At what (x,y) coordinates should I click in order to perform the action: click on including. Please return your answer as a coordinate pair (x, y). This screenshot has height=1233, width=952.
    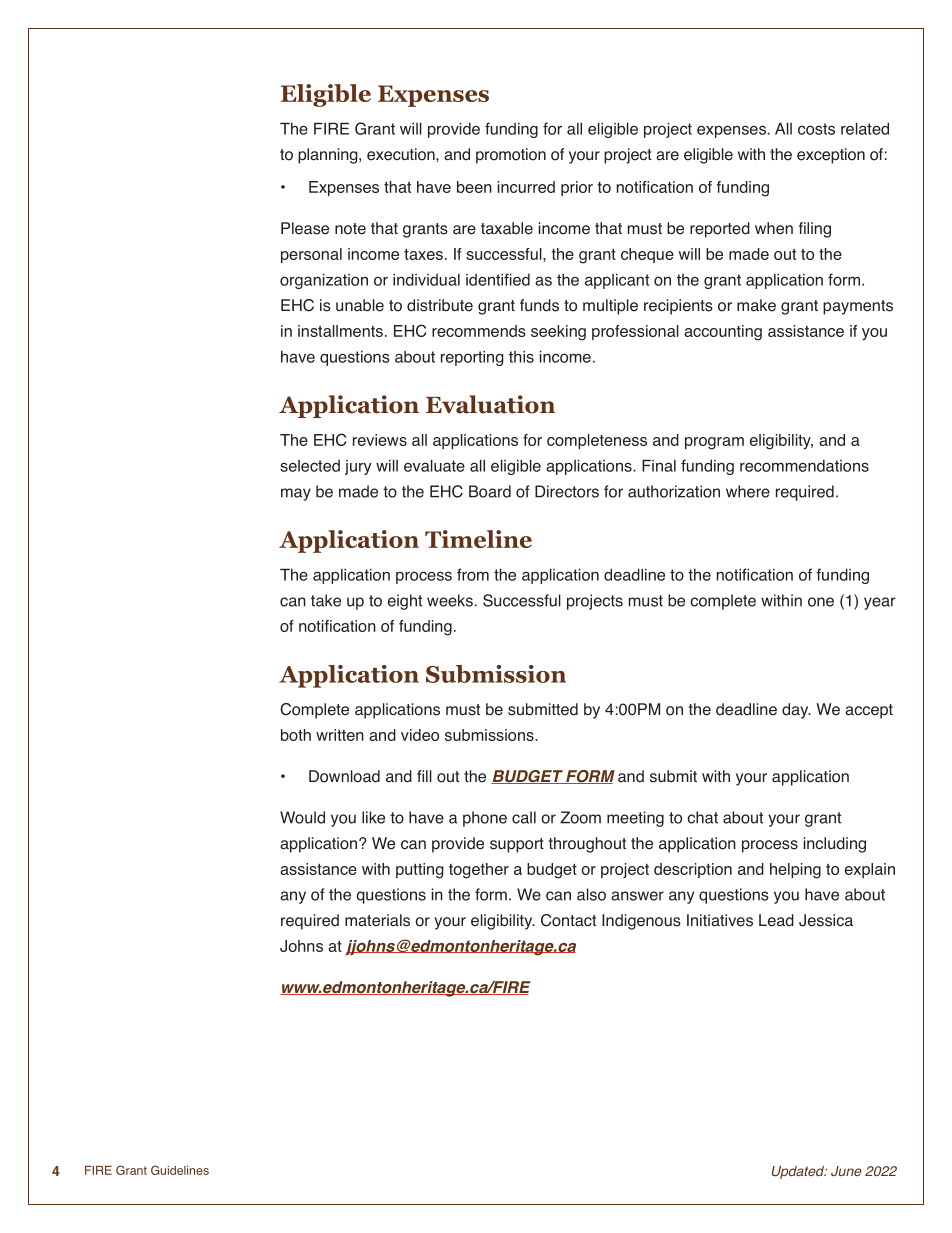
    Looking at the image, I should click on (835, 845).
